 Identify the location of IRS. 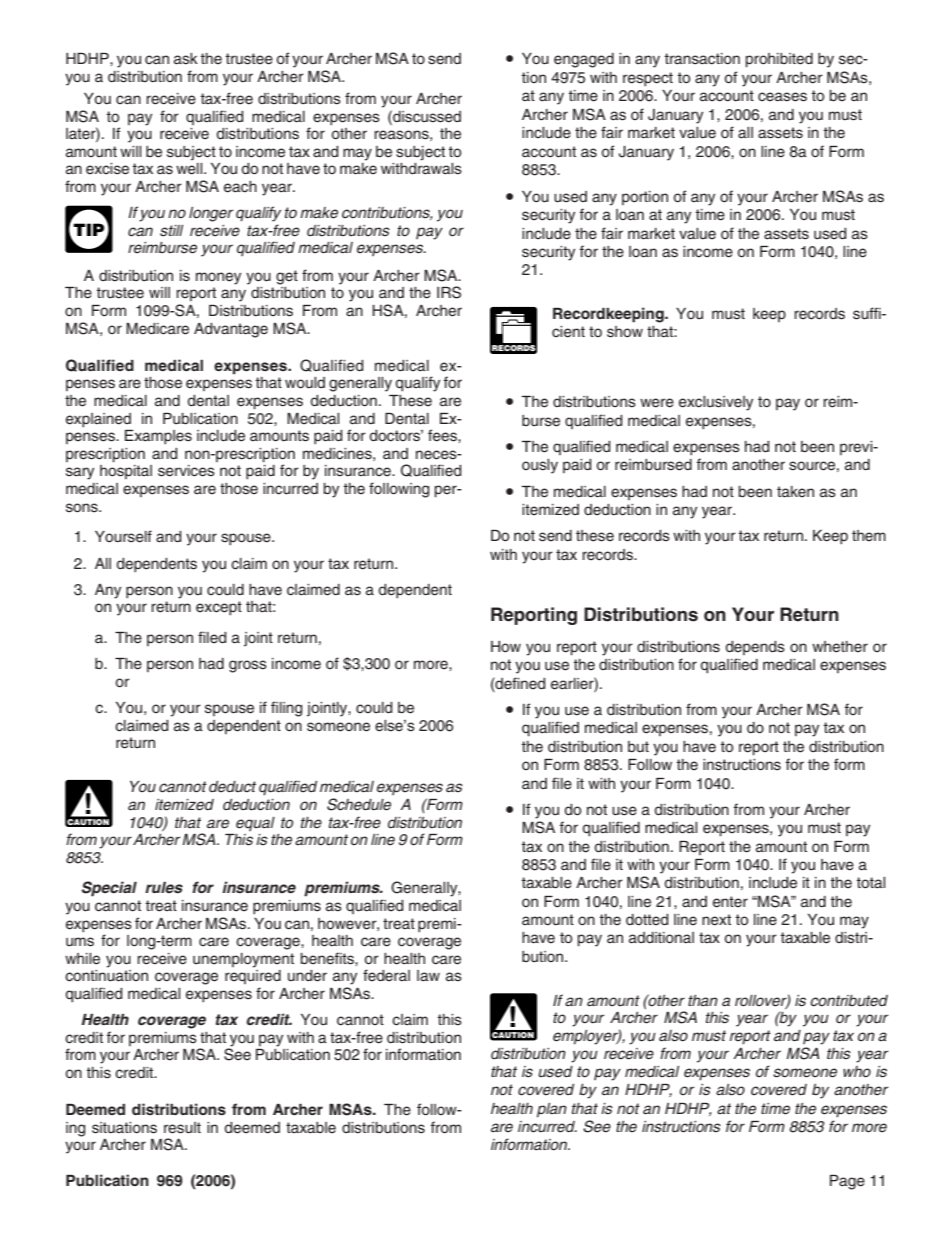
(449, 292).
